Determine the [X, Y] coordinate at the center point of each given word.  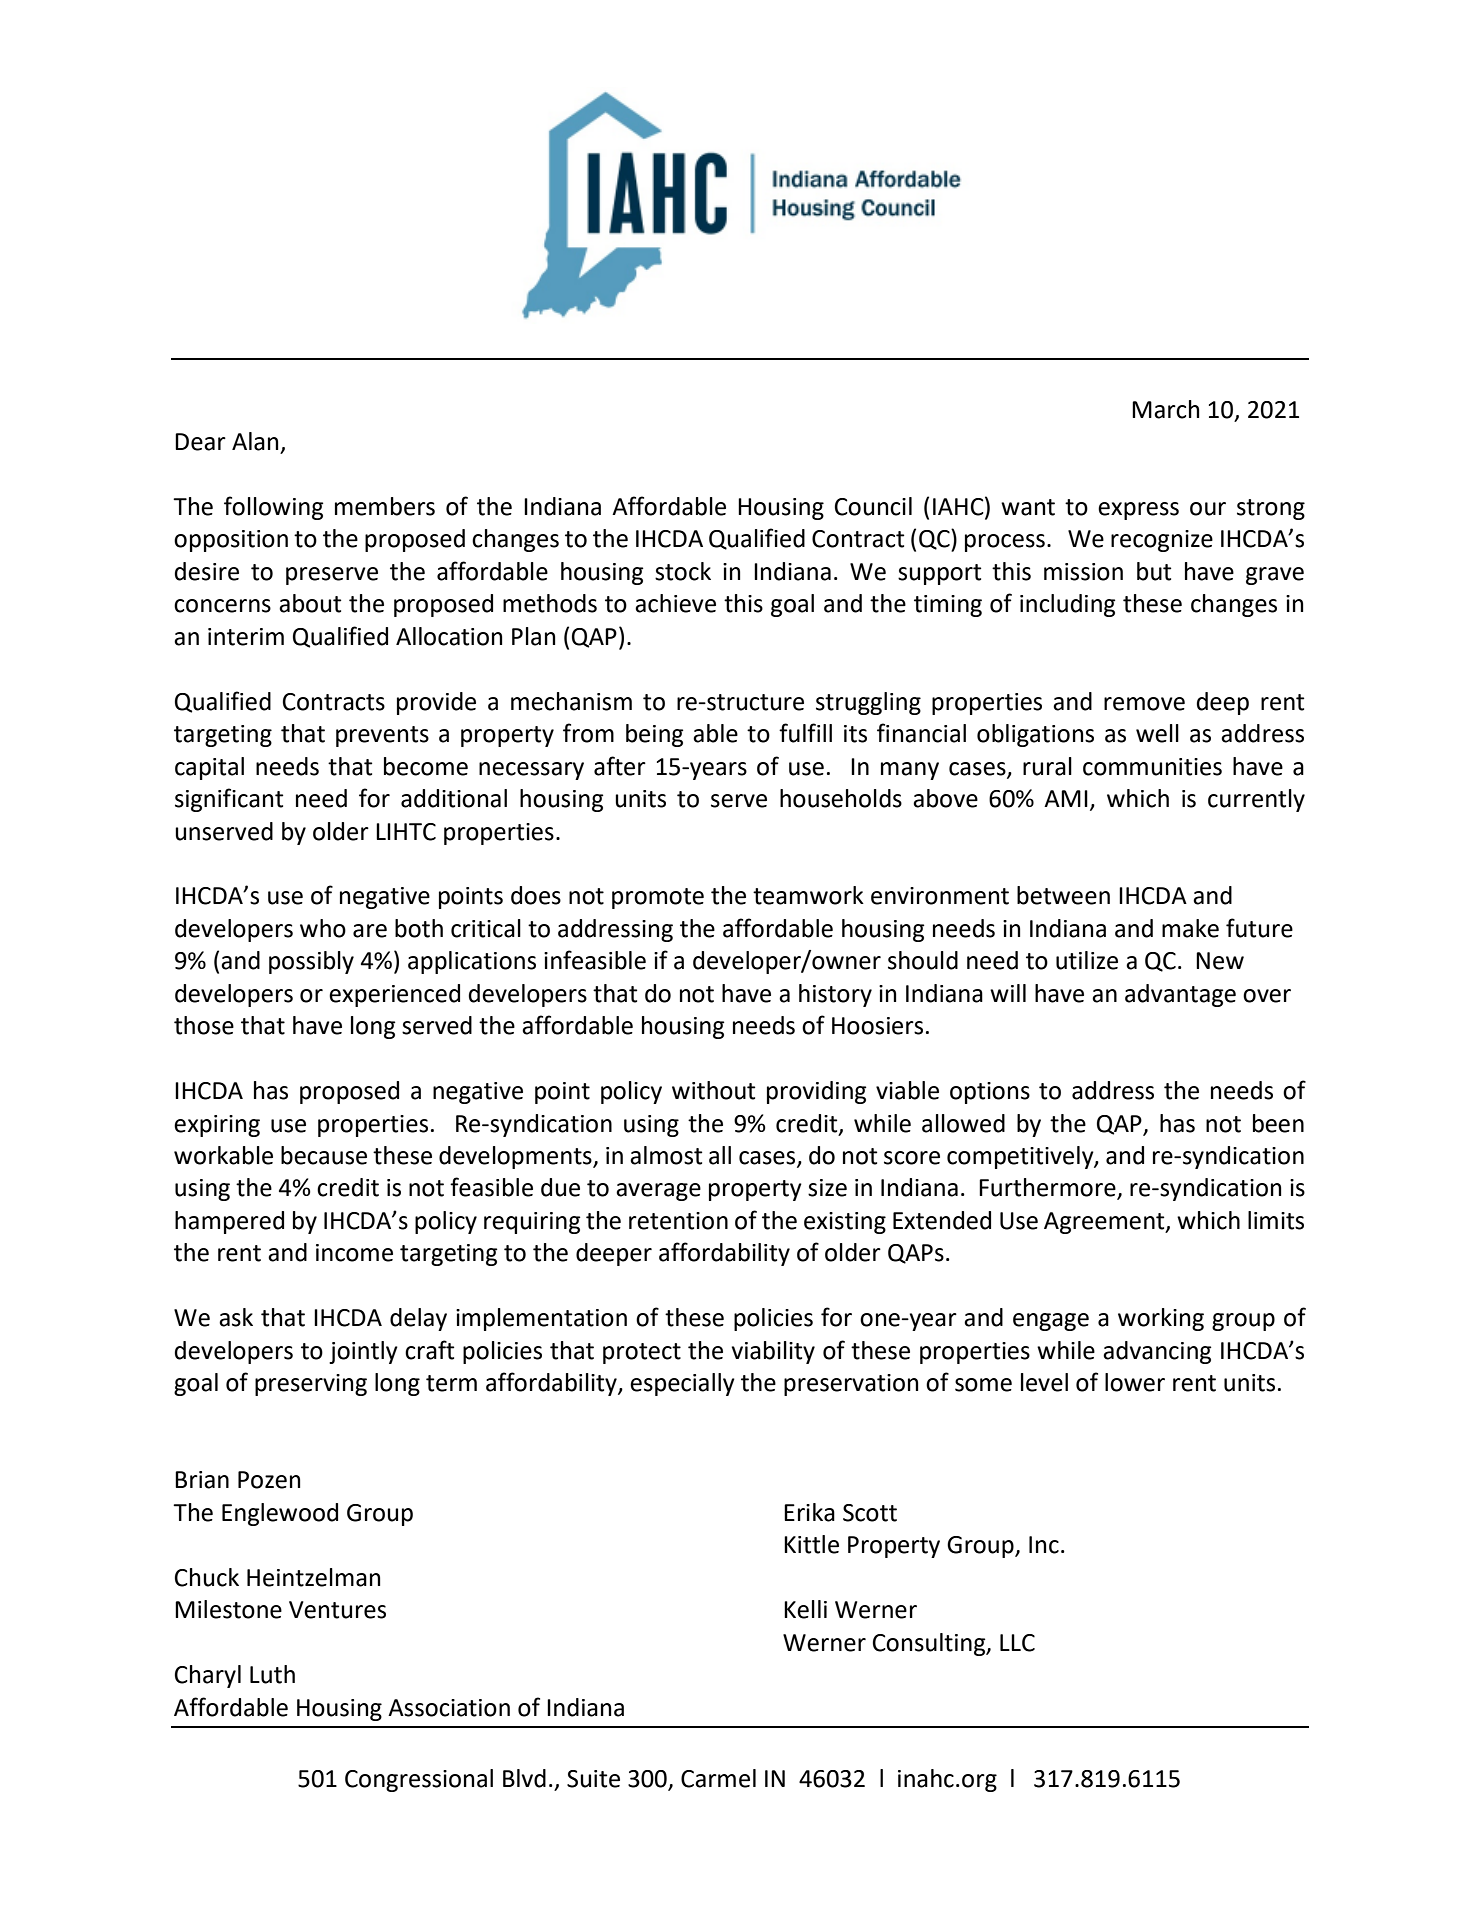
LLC [1017, 1643]
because [324, 1155]
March [1165, 409]
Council [873, 506]
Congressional [419, 1780]
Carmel [718, 1778]
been [1278, 1123]
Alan [255, 441]
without [713, 1090]
